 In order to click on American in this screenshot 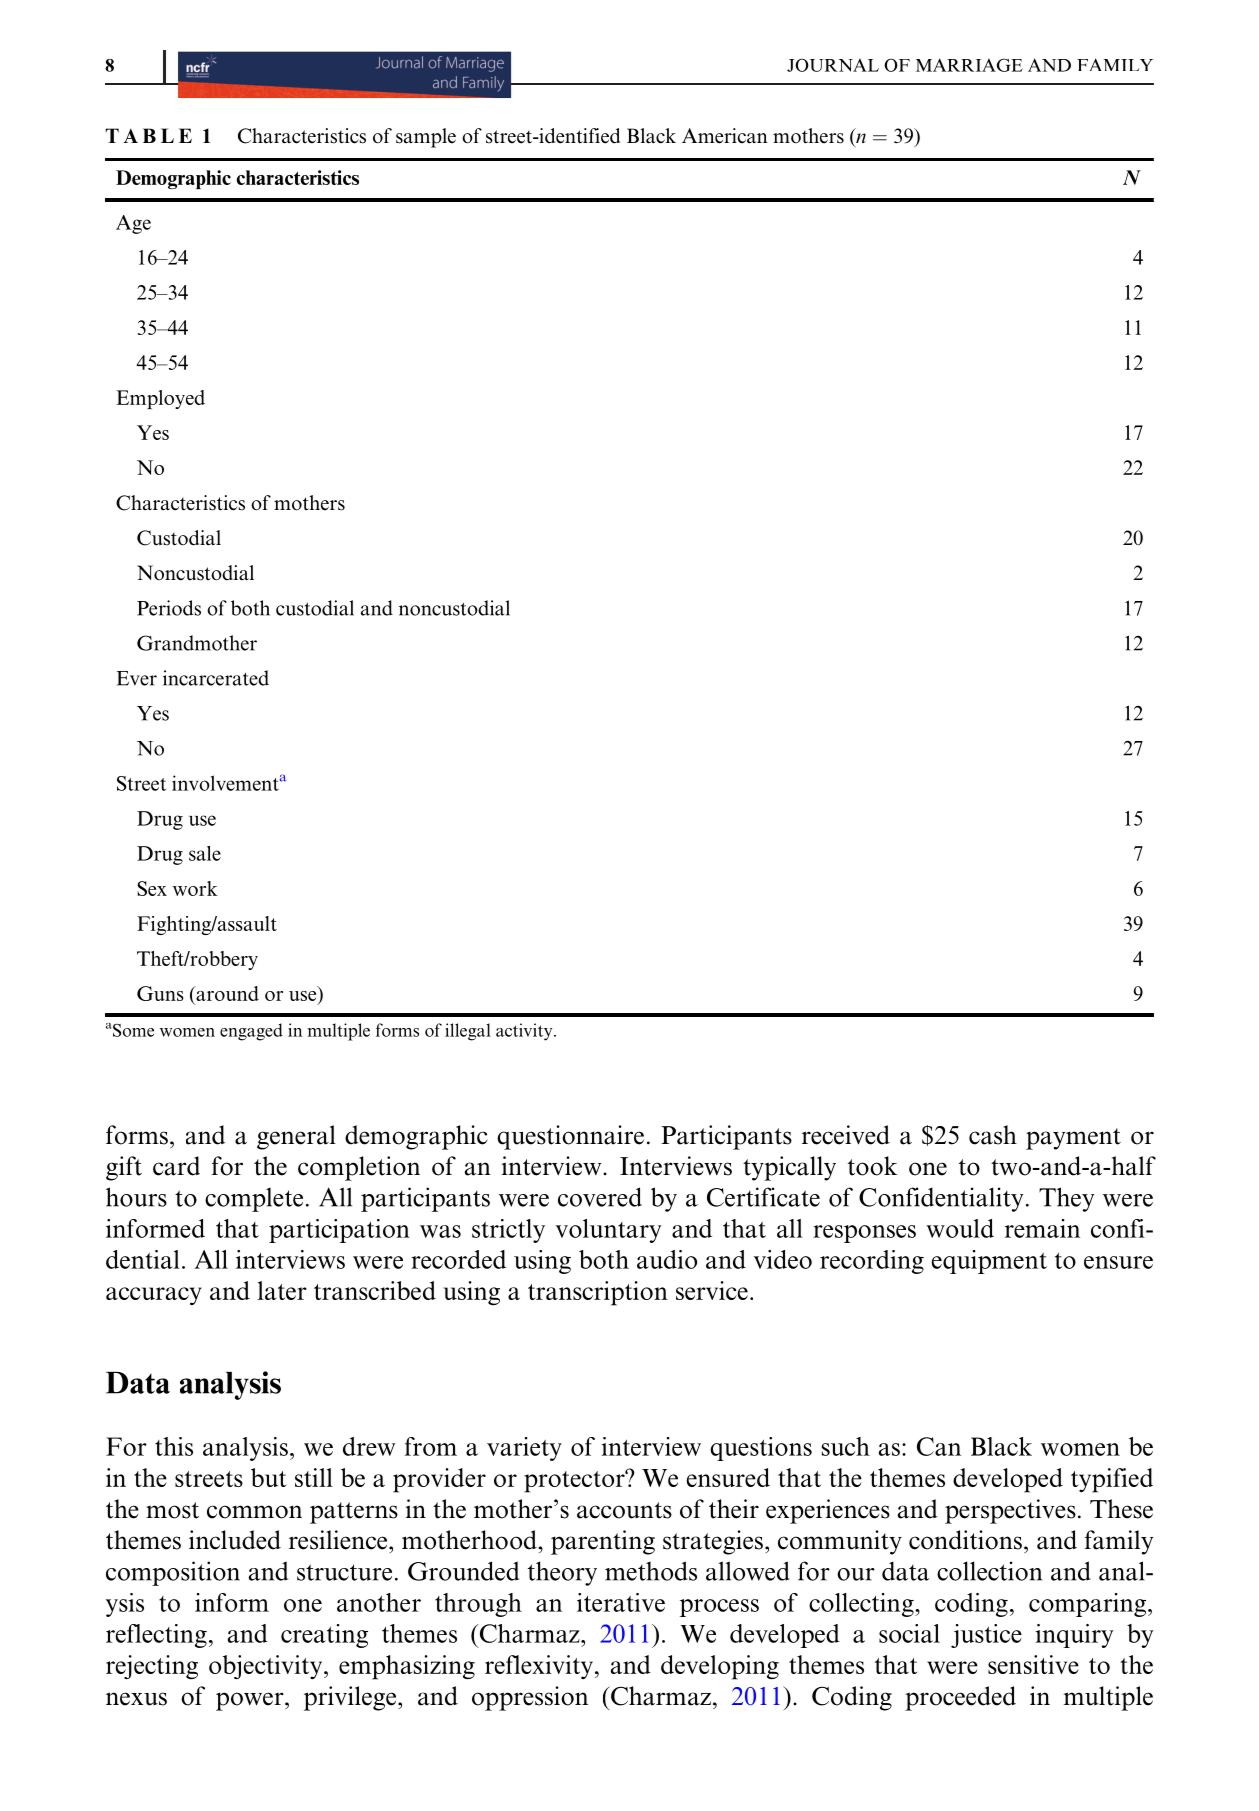, I will do `click(725, 136)`.
